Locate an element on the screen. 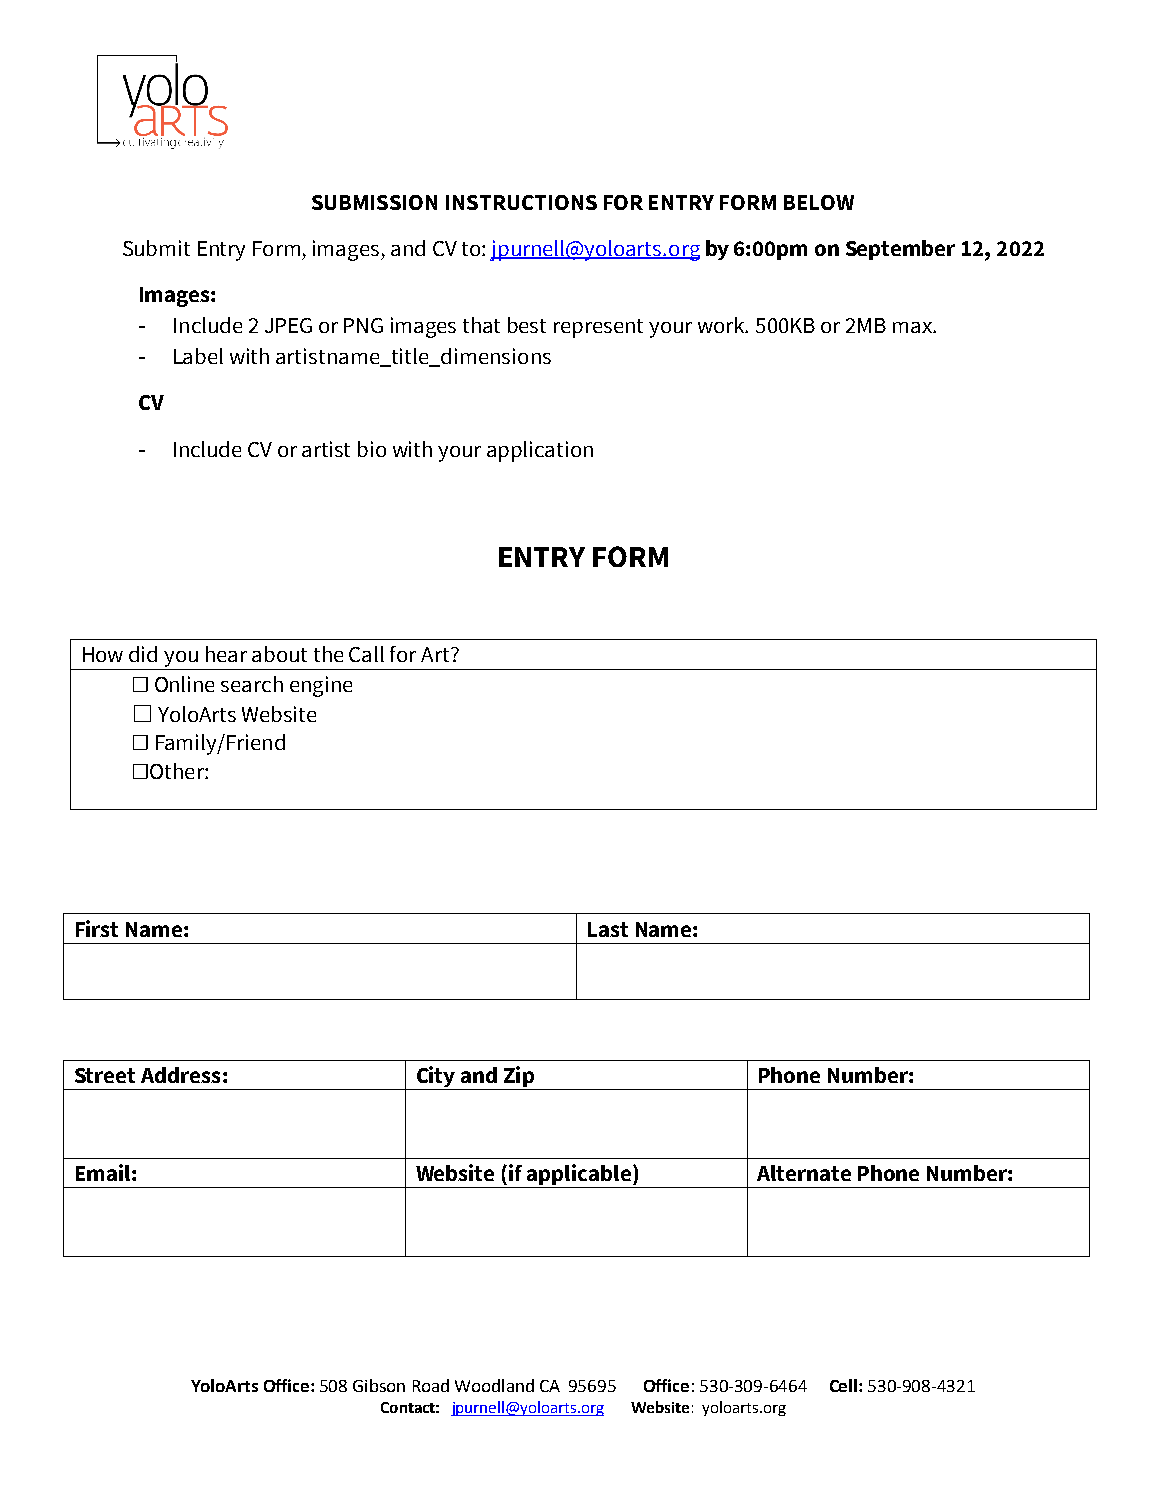  Last is located at coordinates (608, 929).
